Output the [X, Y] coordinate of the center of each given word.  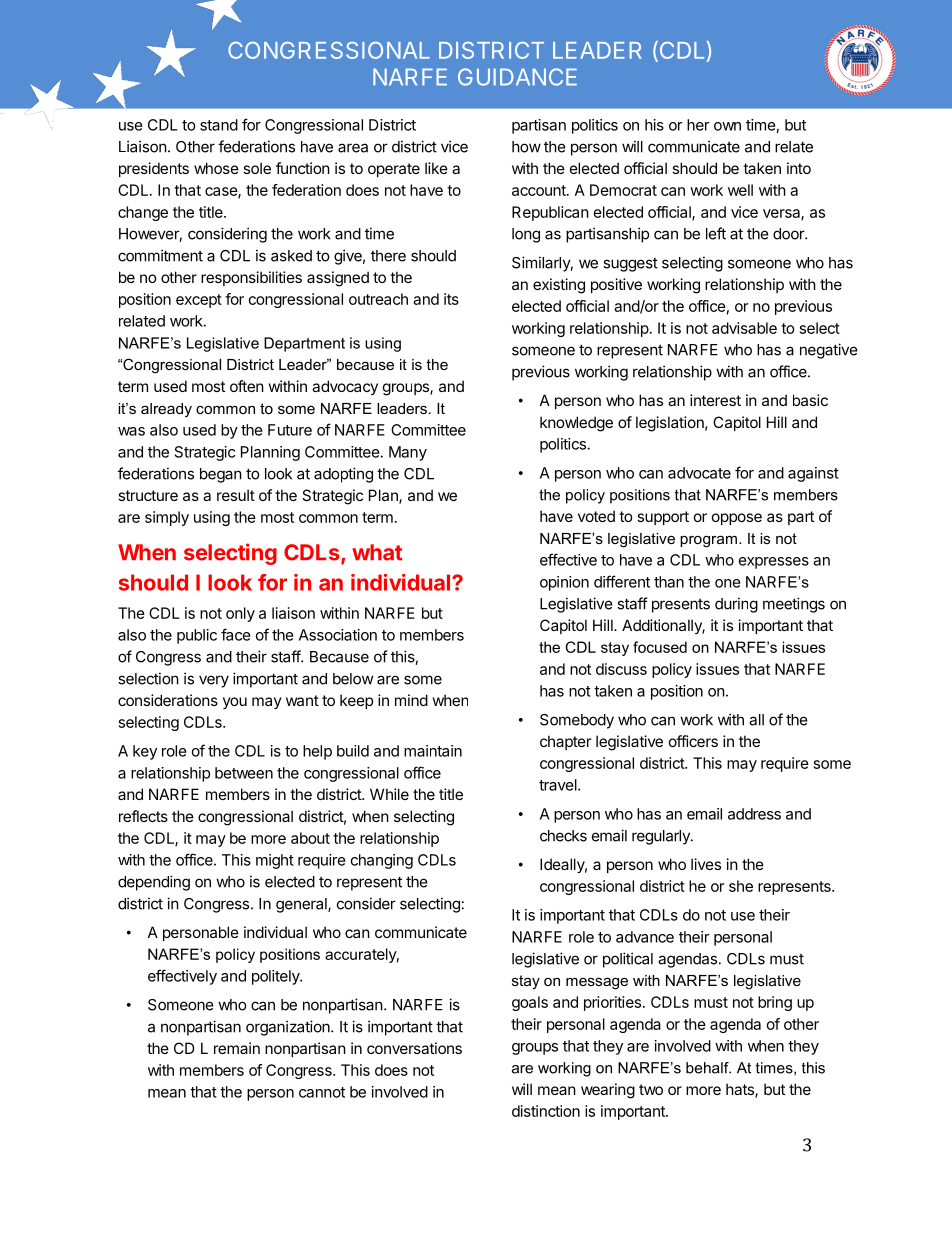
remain [237, 1048]
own [727, 126]
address [754, 814]
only [240, 614]
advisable [744, 328]
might [275, 861]
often [247, 386]
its [451, 299]
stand [219, 125]
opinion [564, 583]
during [736, 605]
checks [563, 836]
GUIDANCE [517, 77]
